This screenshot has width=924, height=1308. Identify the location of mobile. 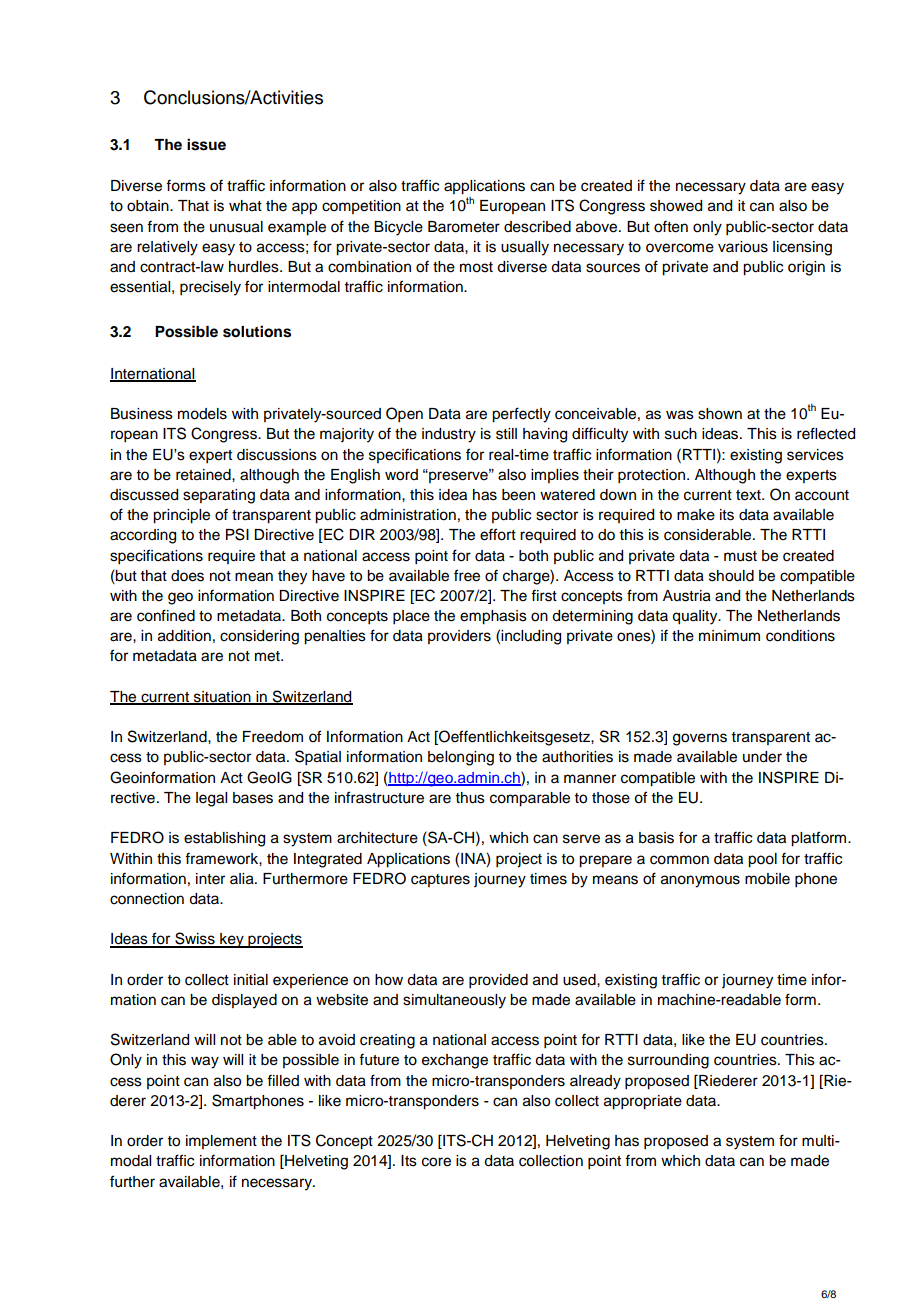
(767, 879).
